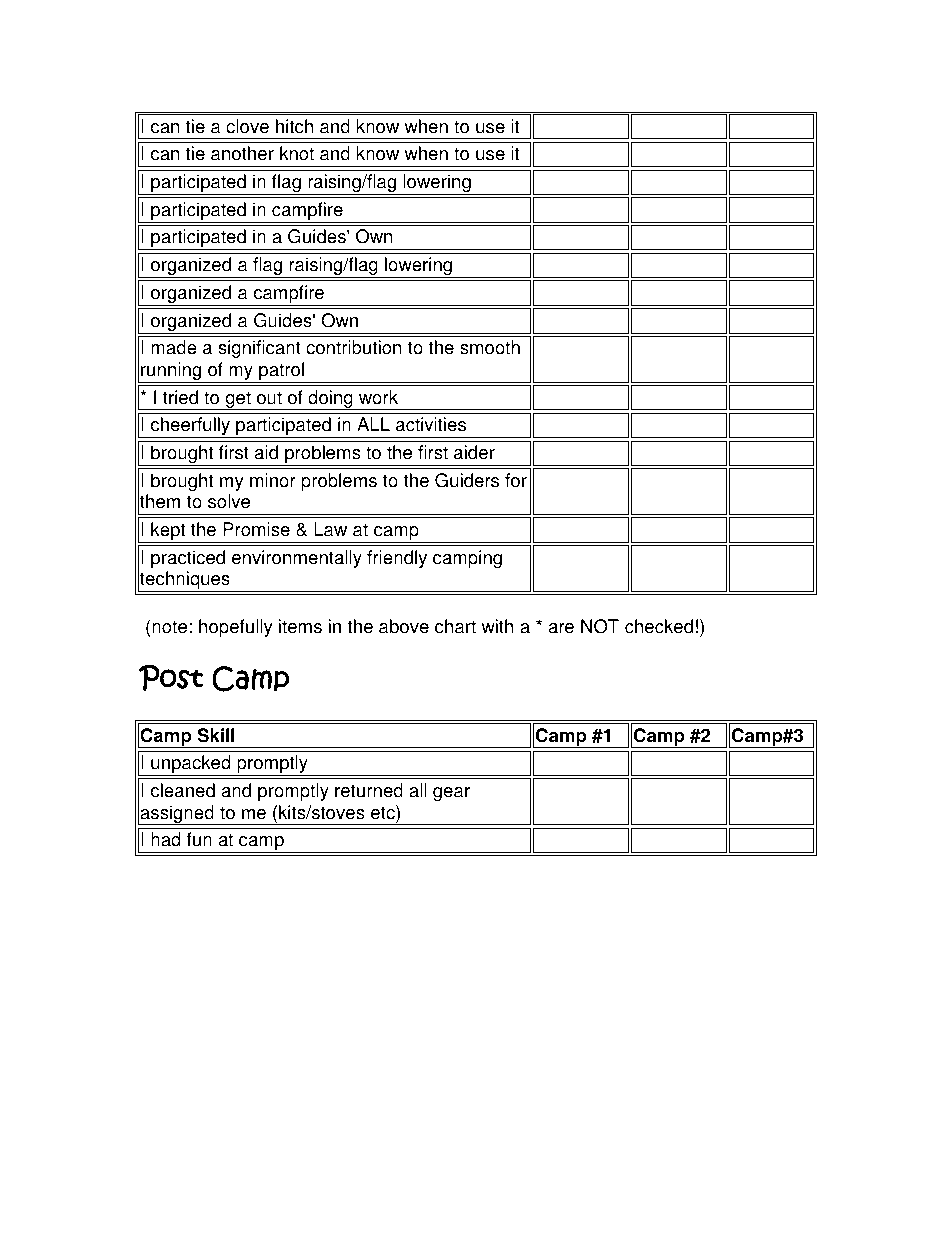  I want to click on are, so click(561, 628).
